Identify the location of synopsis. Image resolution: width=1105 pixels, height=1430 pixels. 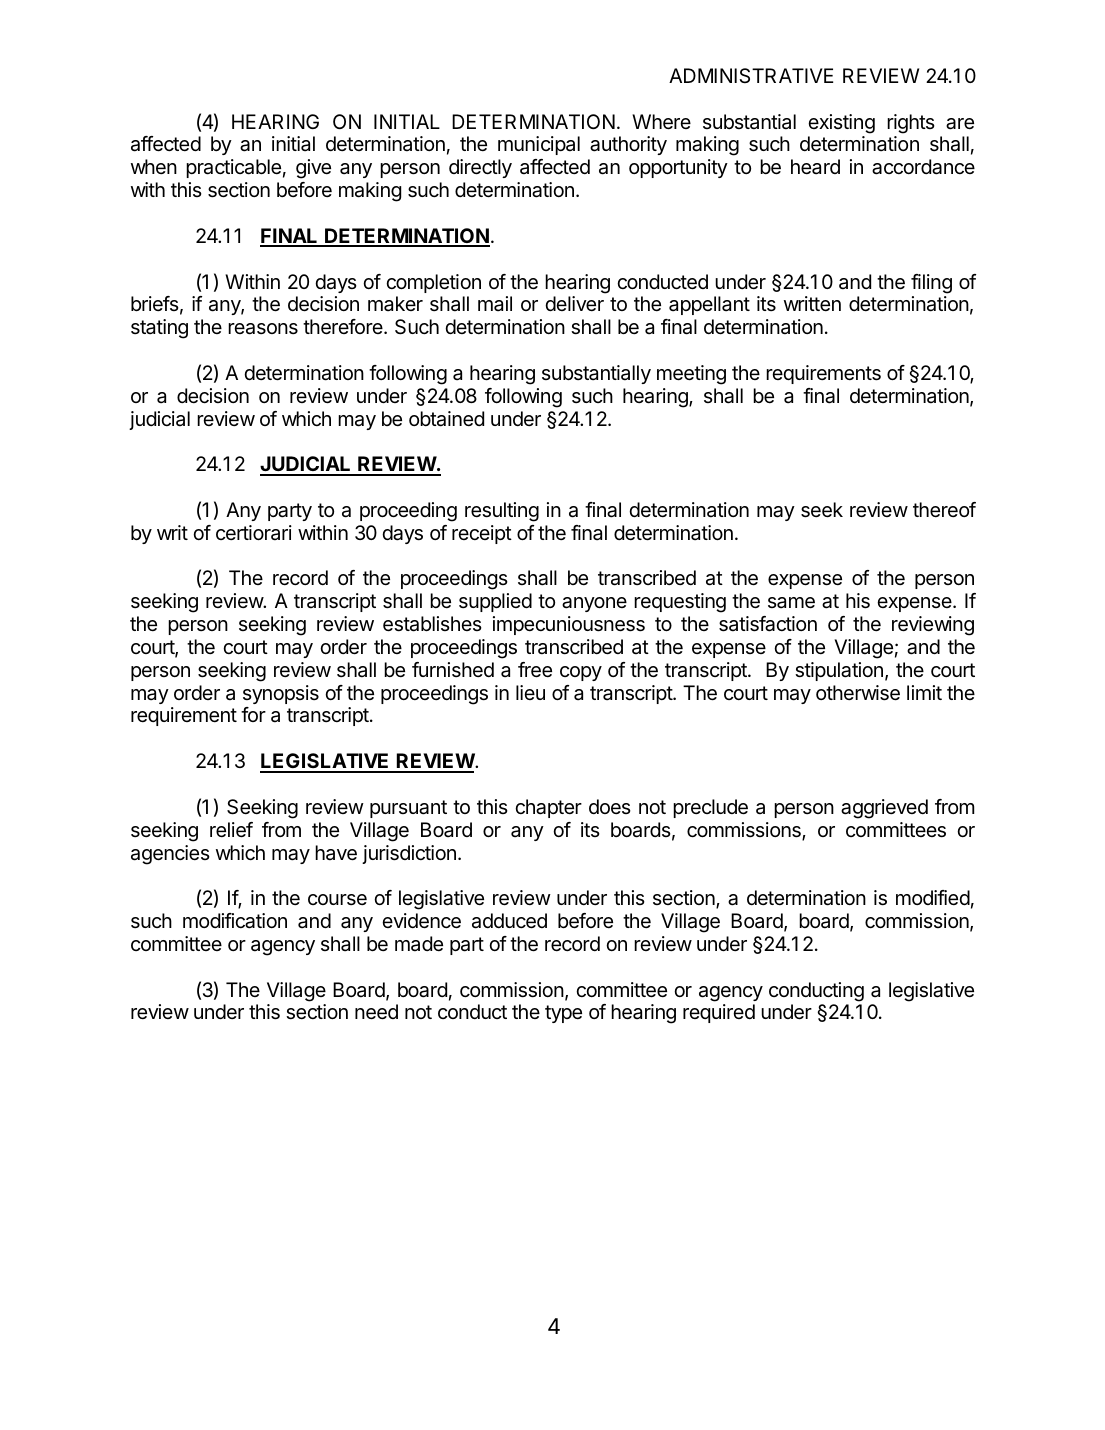
(281, 694).
